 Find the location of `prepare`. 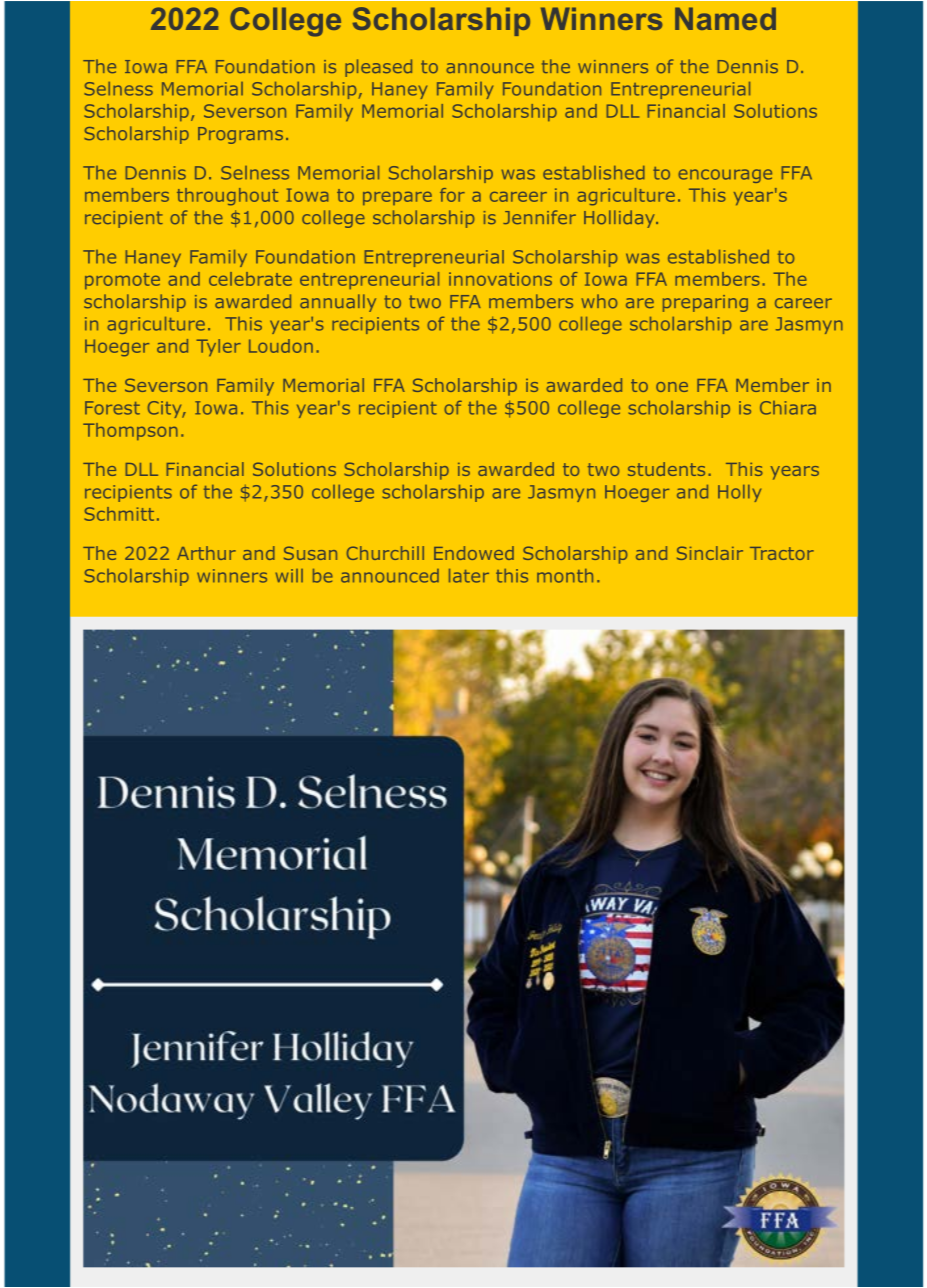

prepare is located at coordinates (397, 198).
